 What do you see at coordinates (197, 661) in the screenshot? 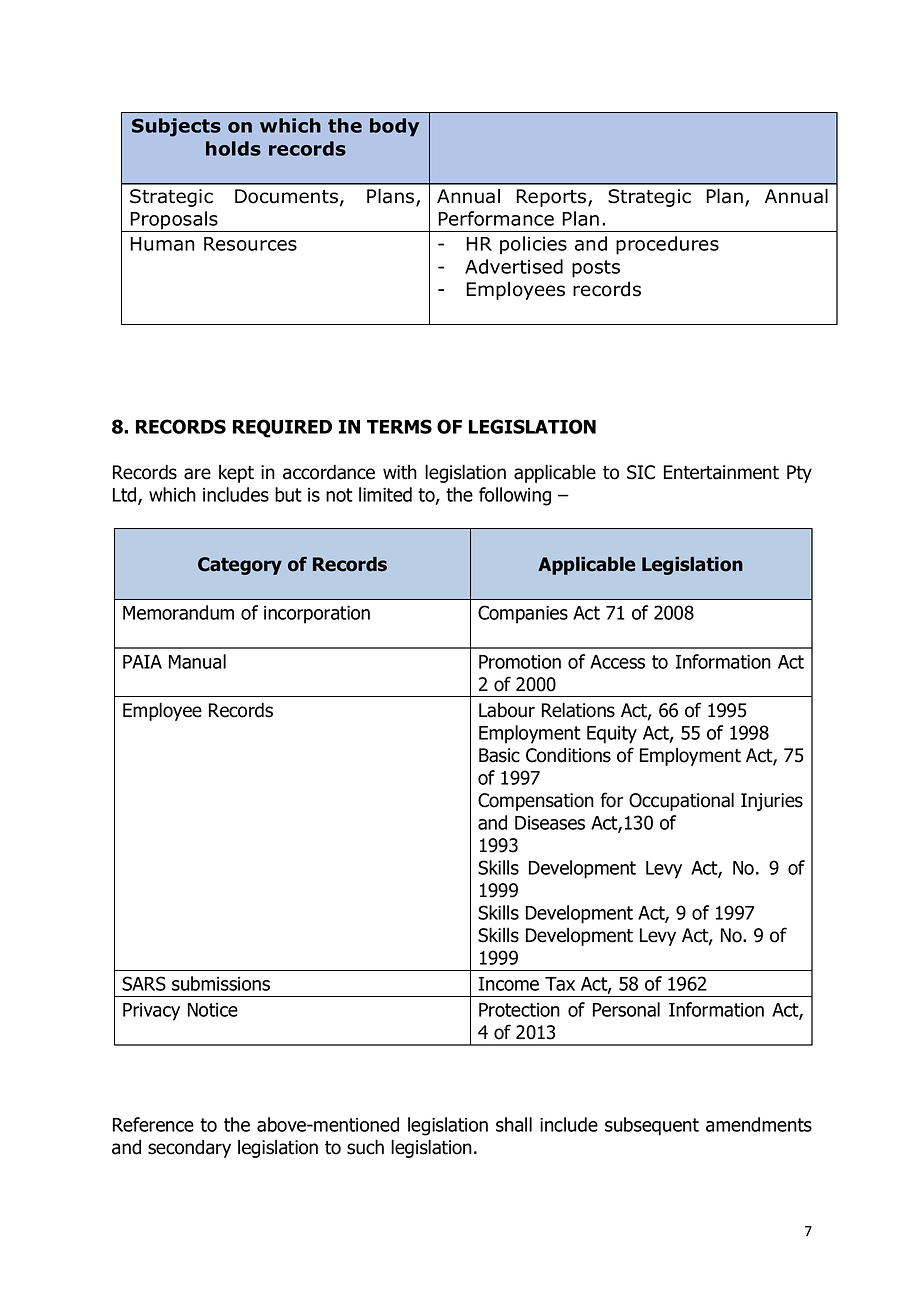
I see `Manual` at bounding box center [197, 661].
